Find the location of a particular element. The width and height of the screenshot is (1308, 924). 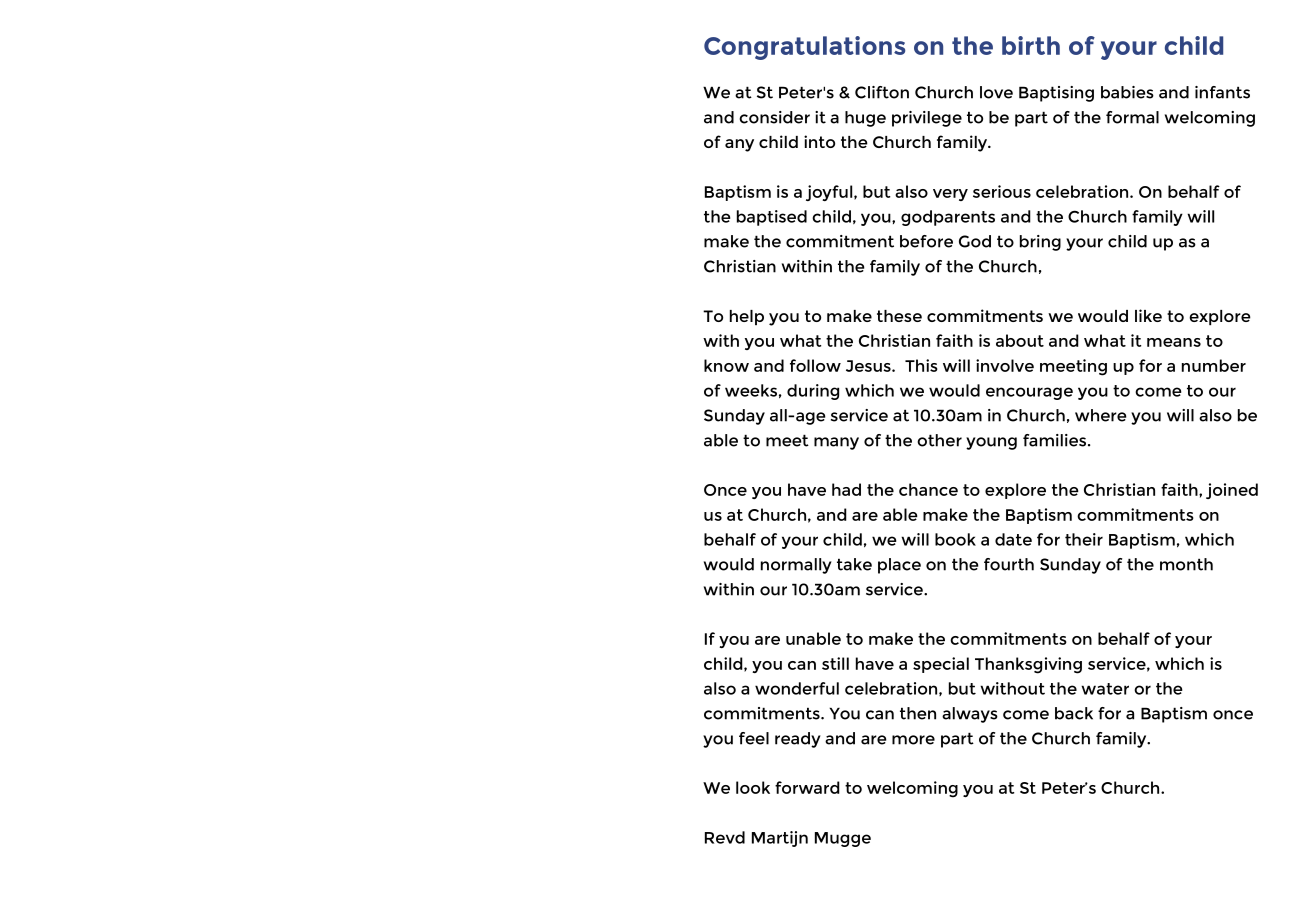

like is located at coordinates (1148, 315).
